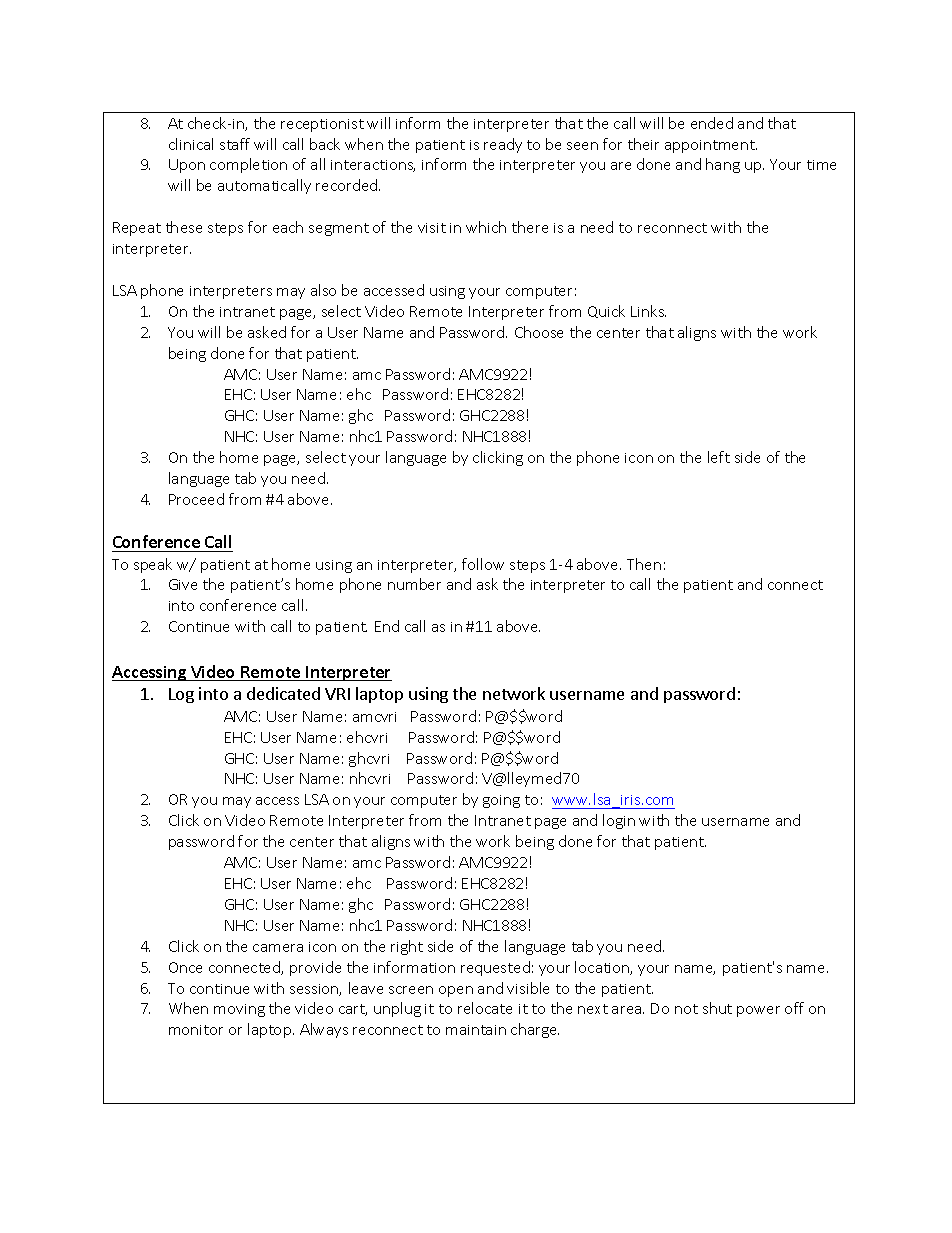 The width and height of the document is (952, 1233). I want to click on hang, so click(723, 165).
